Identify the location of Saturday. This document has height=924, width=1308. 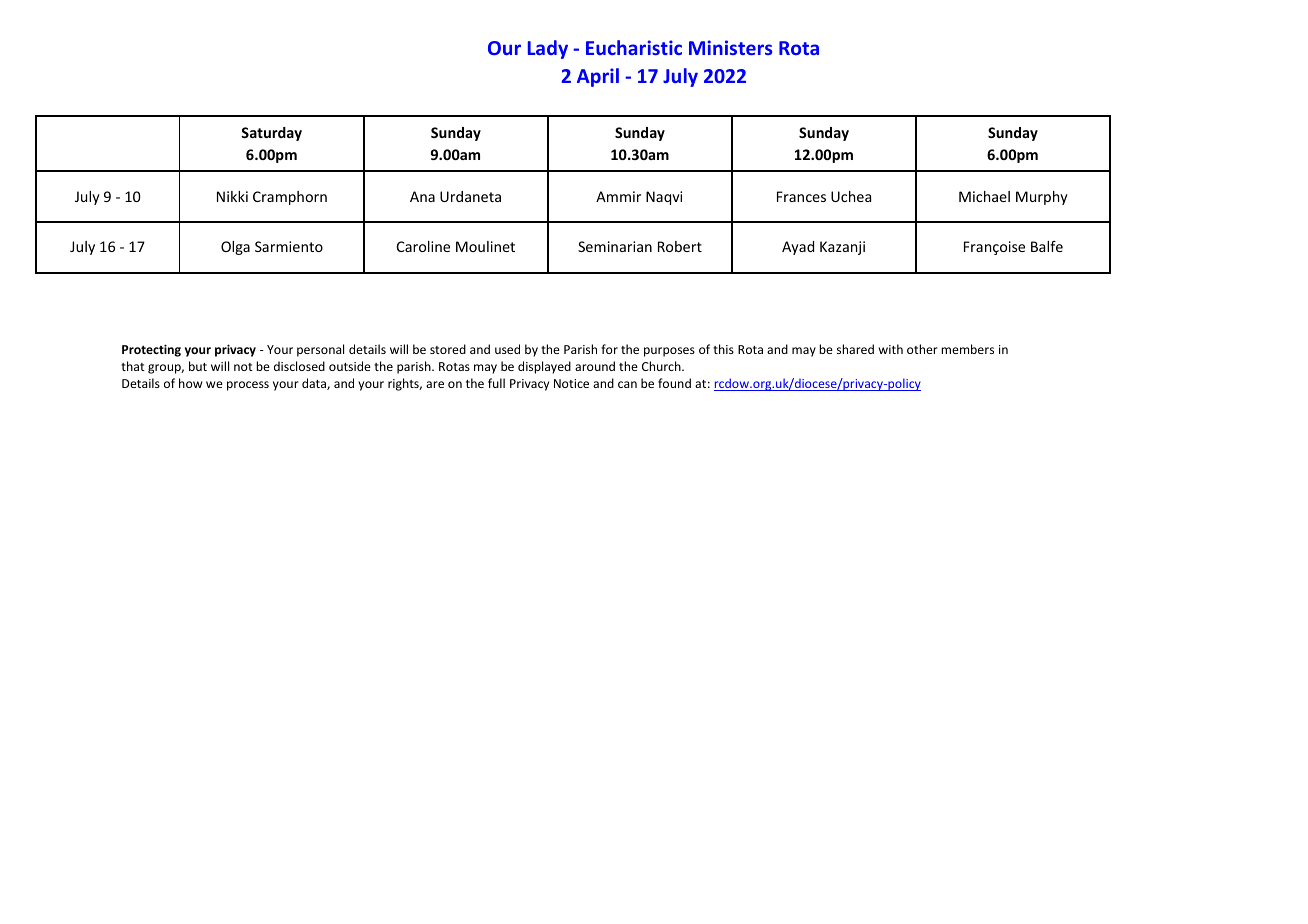
(271, 134).
